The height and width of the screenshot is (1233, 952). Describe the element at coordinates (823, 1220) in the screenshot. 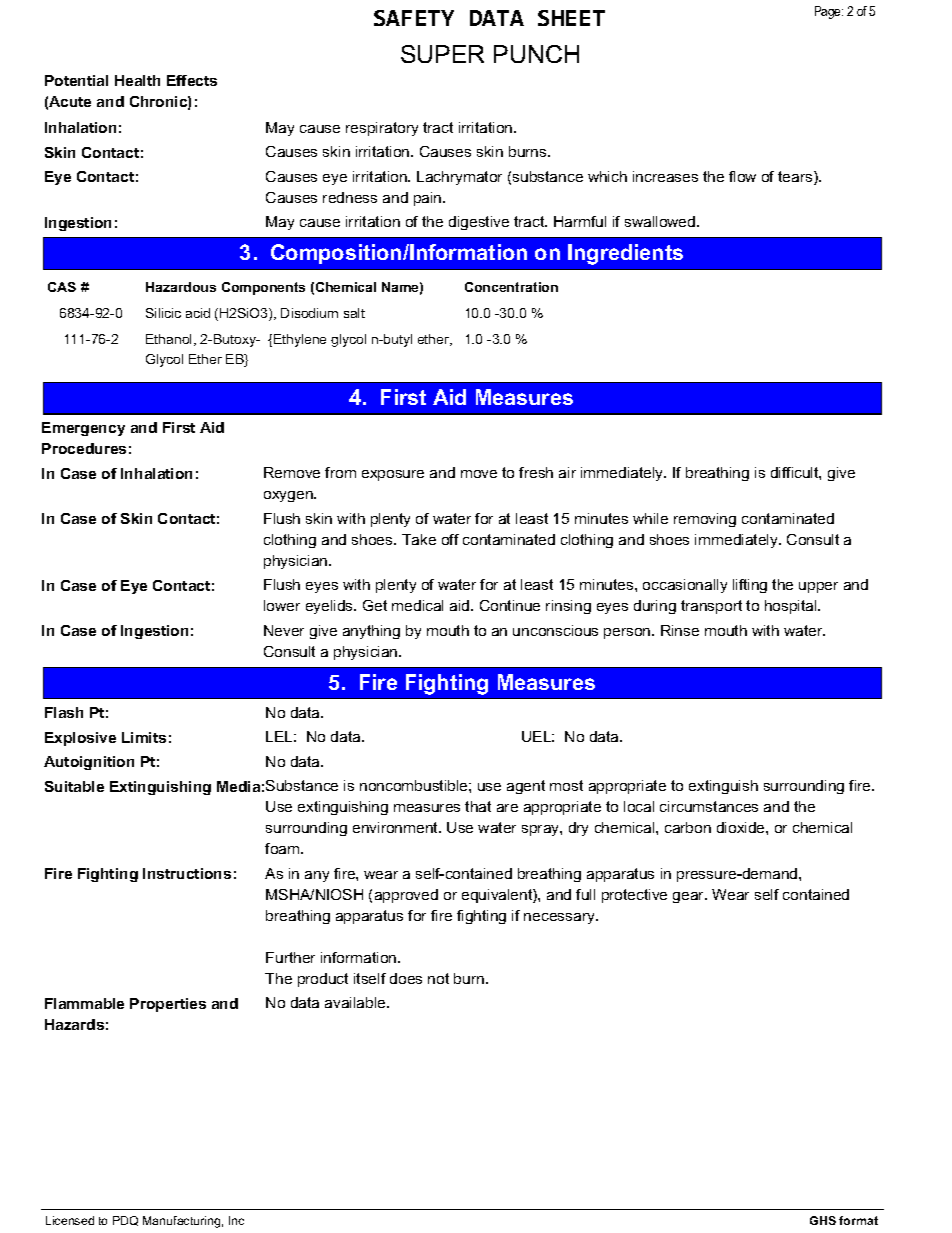

I see `GHS` at that location.
